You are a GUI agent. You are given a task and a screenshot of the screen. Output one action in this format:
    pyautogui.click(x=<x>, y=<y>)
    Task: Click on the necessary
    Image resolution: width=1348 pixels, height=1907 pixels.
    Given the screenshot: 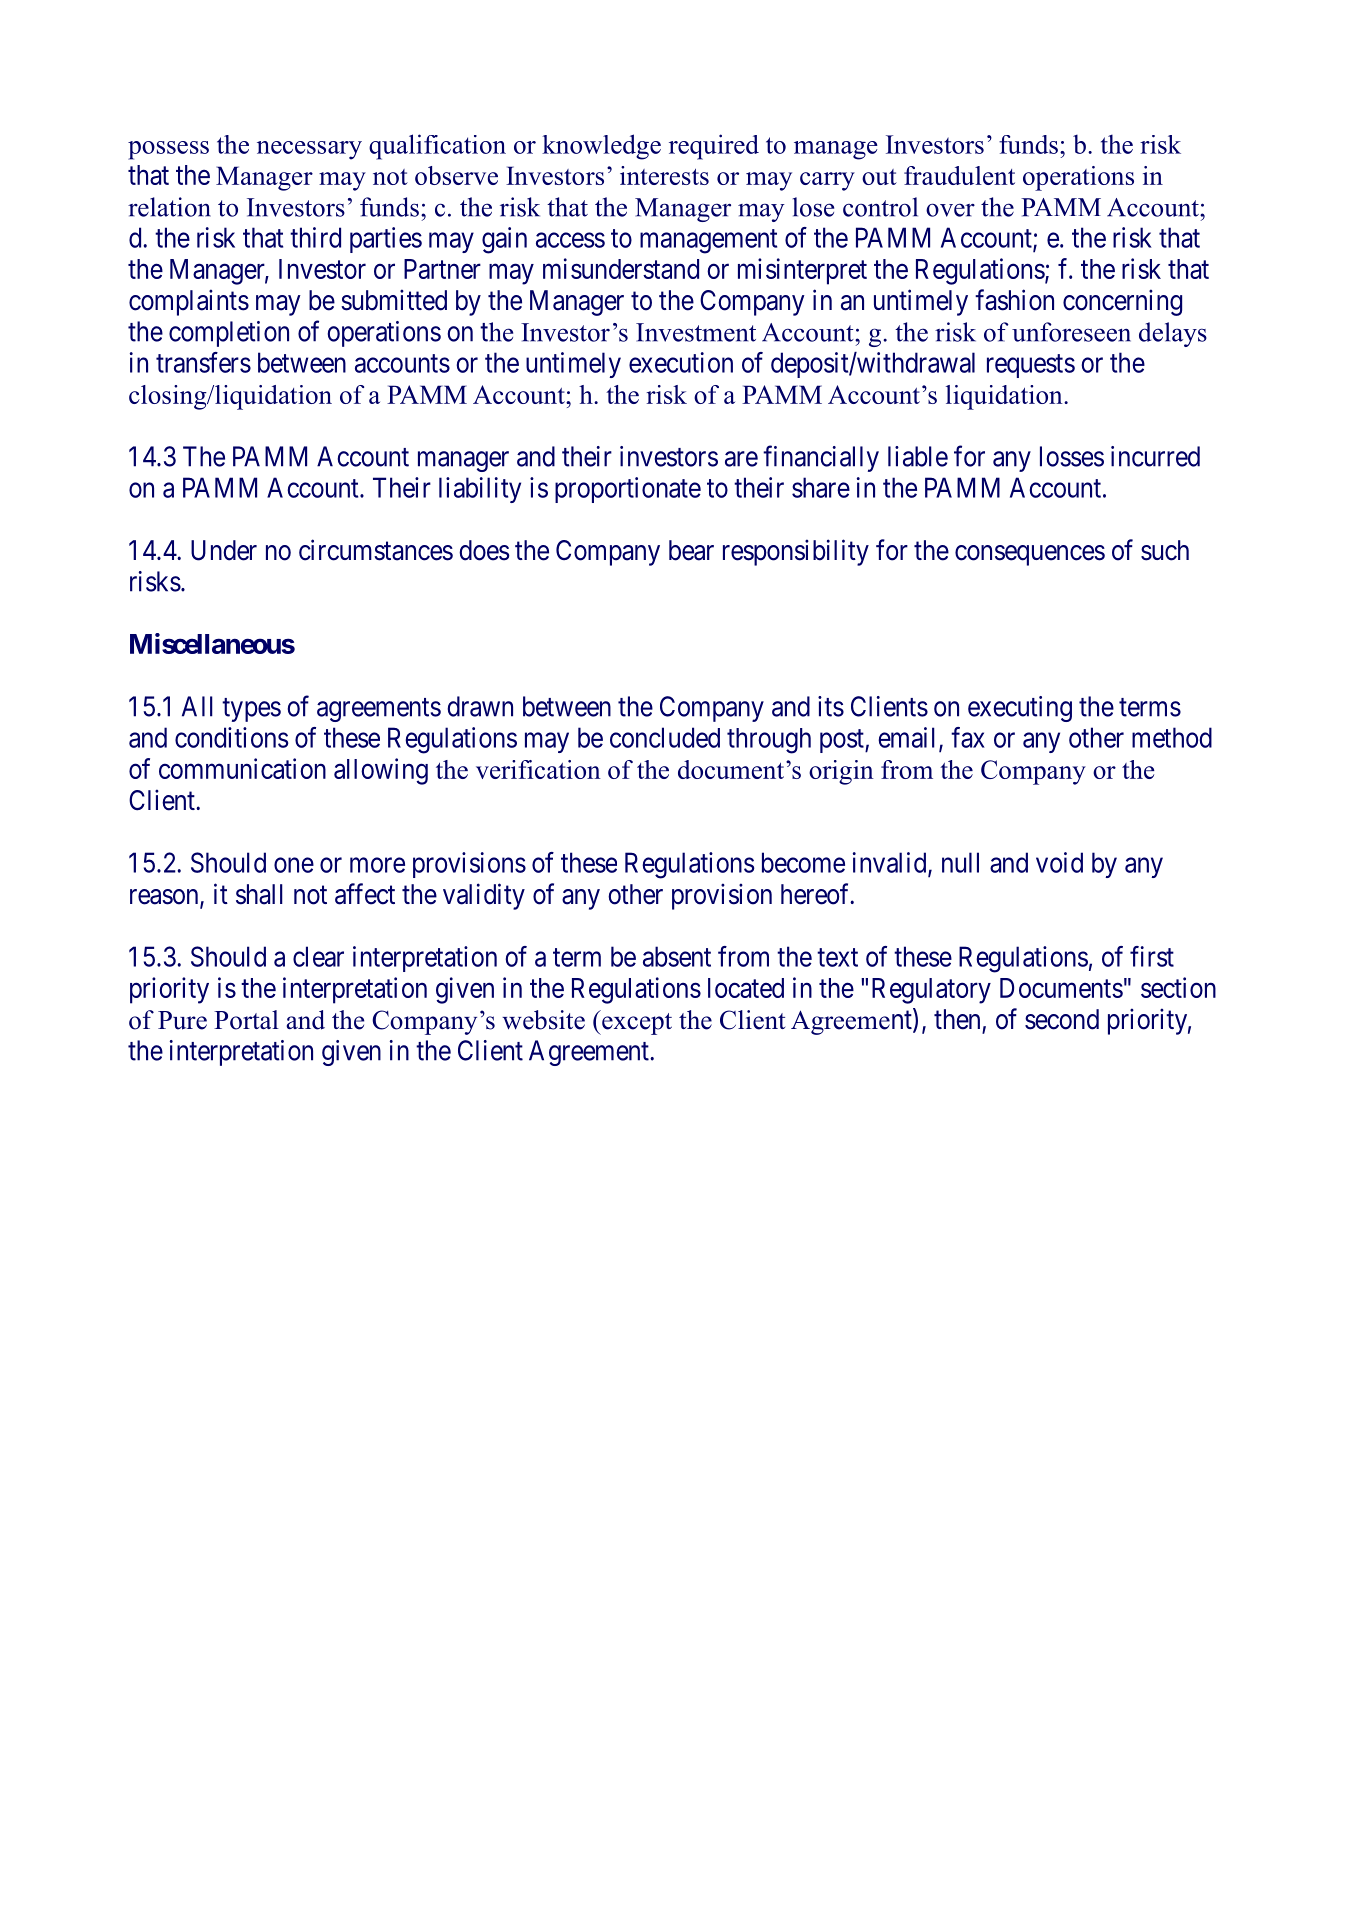 What is the action you would take?
    pyautogui.click(x=309, y=150)
